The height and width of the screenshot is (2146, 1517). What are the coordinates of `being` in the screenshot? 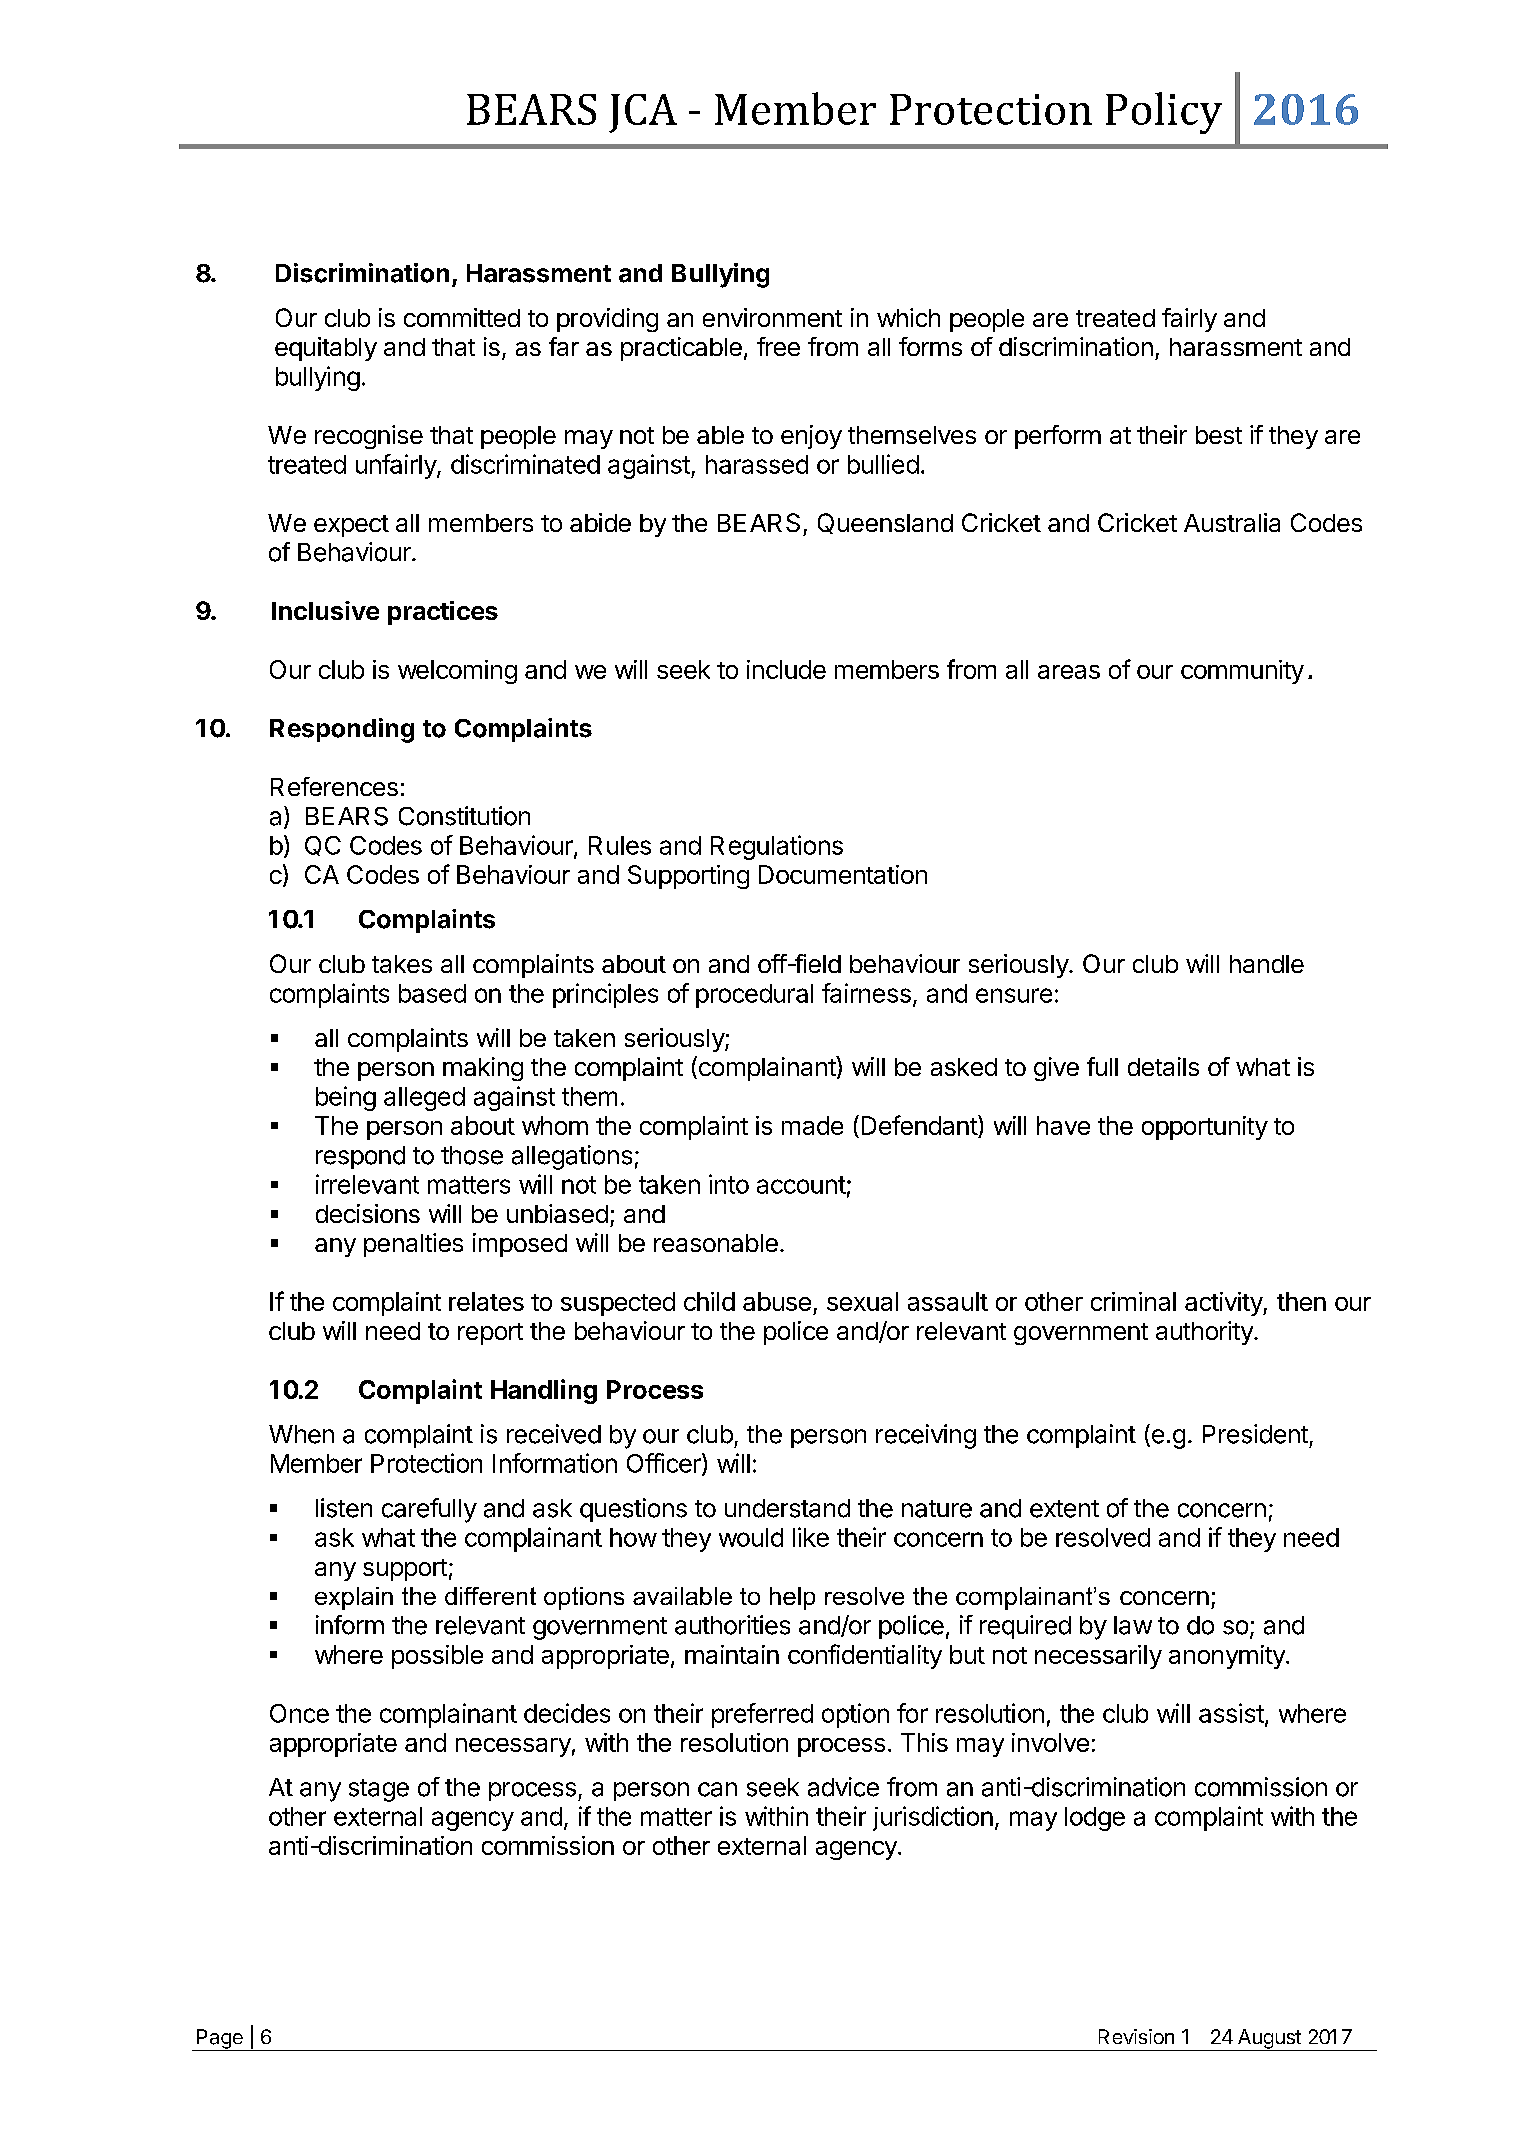 It's located at (346, 1098).
